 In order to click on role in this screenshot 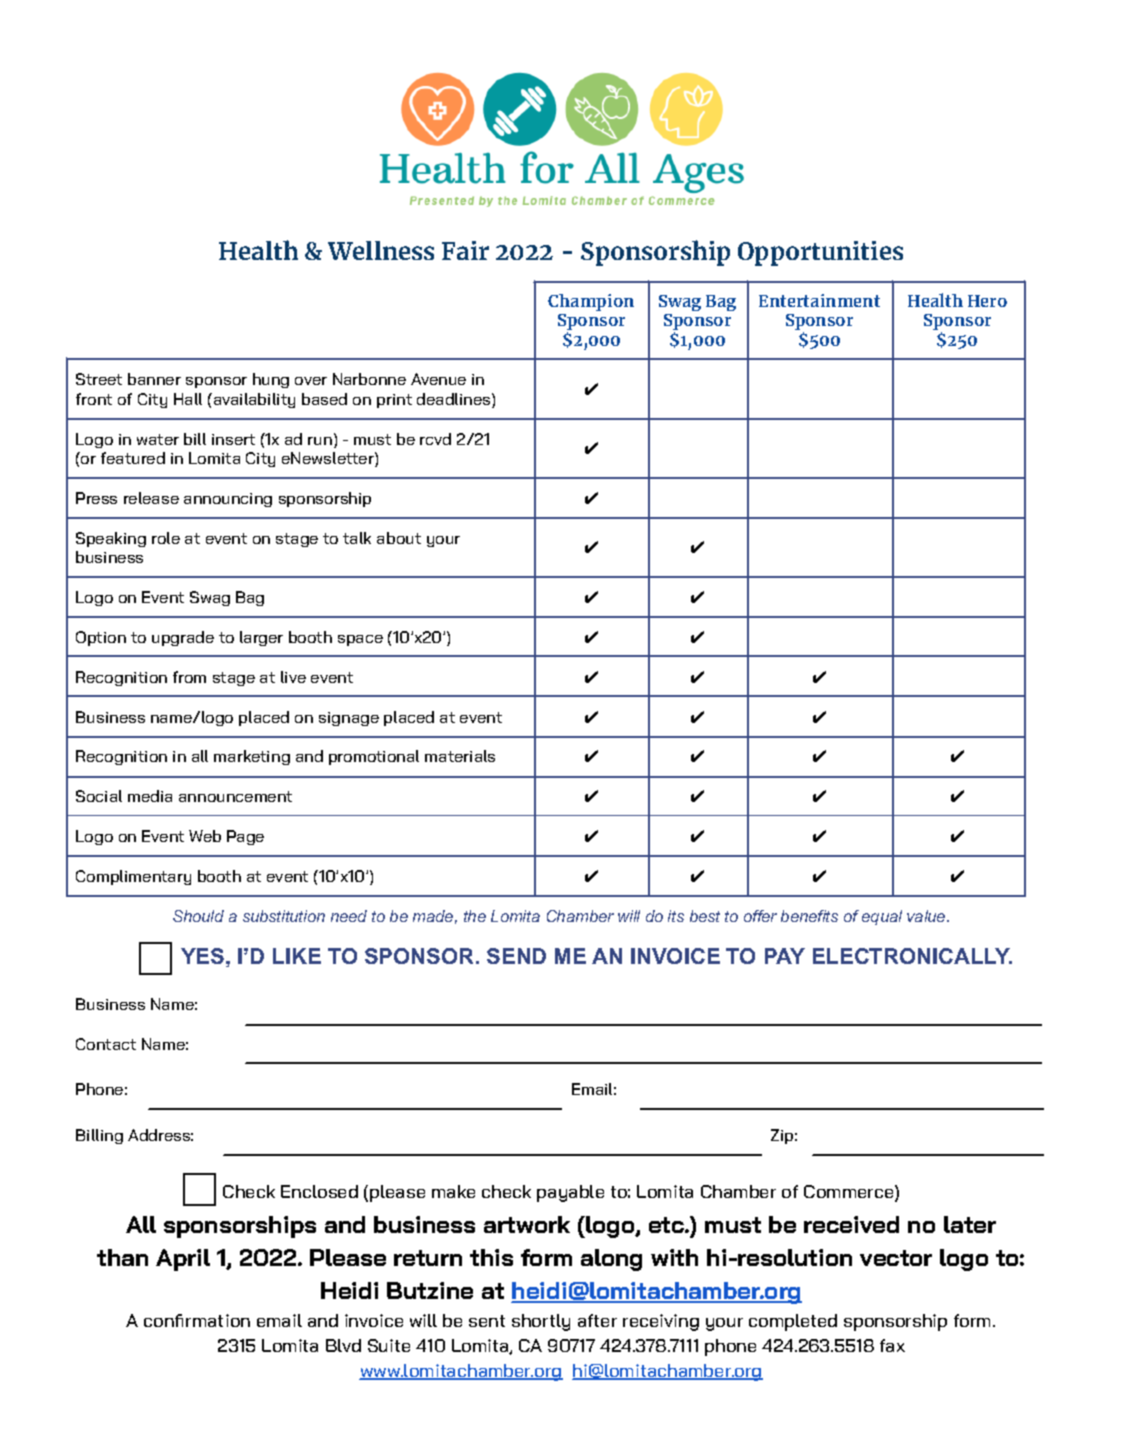, I will do `click(166, 538)`.
